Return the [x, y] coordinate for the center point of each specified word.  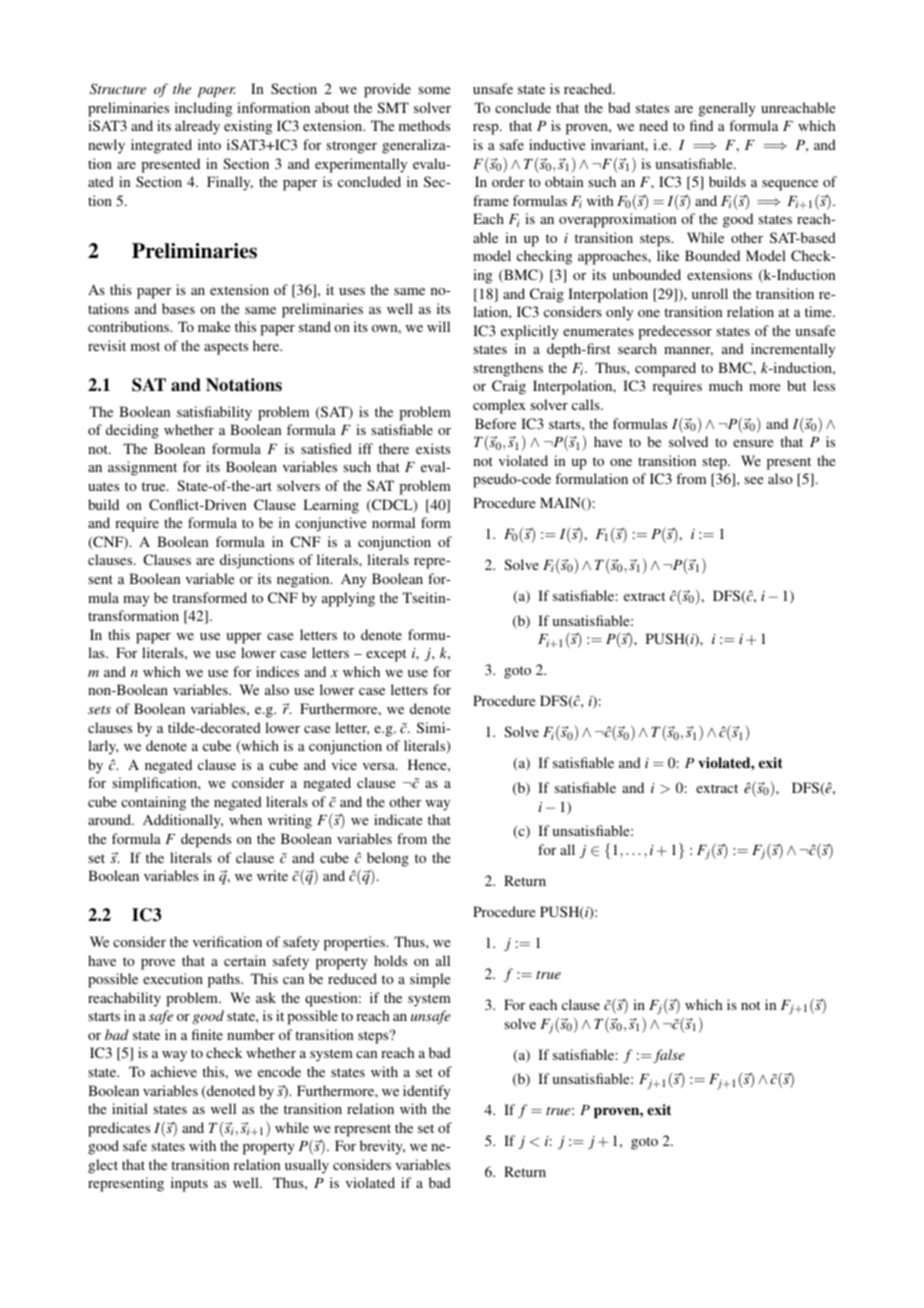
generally [727, 109]
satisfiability [214, 413]
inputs [189, 1184]
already [197, 127]
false [668, 1056]
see [753, 480]
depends [206, 840]
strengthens [508, 369]
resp [487, 129]
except [386, 655]
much [726, 385]
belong [388, 859]
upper [244, 638]
